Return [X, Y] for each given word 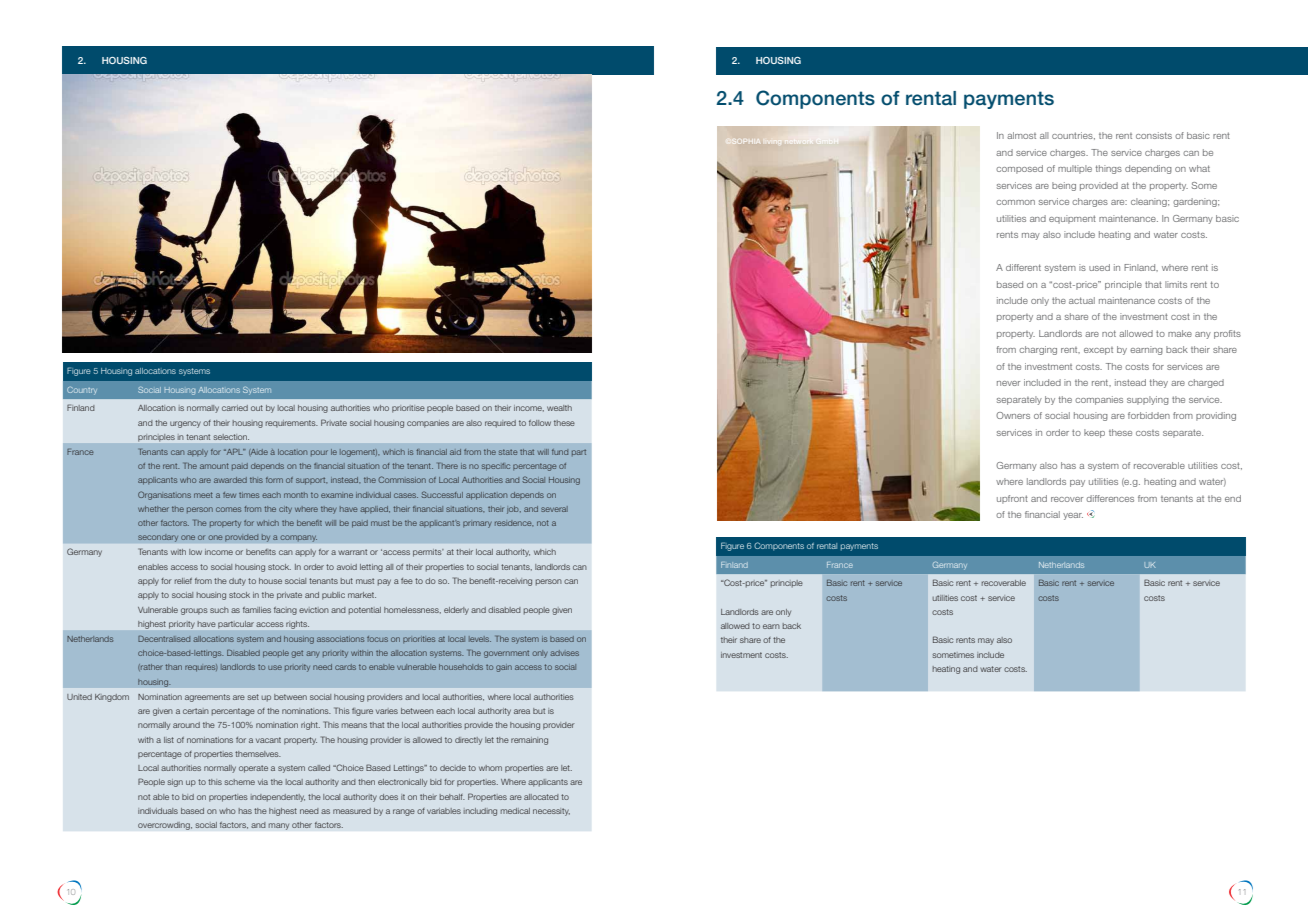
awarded [230, 480]
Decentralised [164, 639]
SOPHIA [746, 141]
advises [564, 653]
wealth [559, 408]
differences [1110, 498]
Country [82, 391]
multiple [1075, 169]
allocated [541, 797]
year [1073, 516]
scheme [239, 782]
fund [560, 452]
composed [1019, 169]
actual [1082, 300]
